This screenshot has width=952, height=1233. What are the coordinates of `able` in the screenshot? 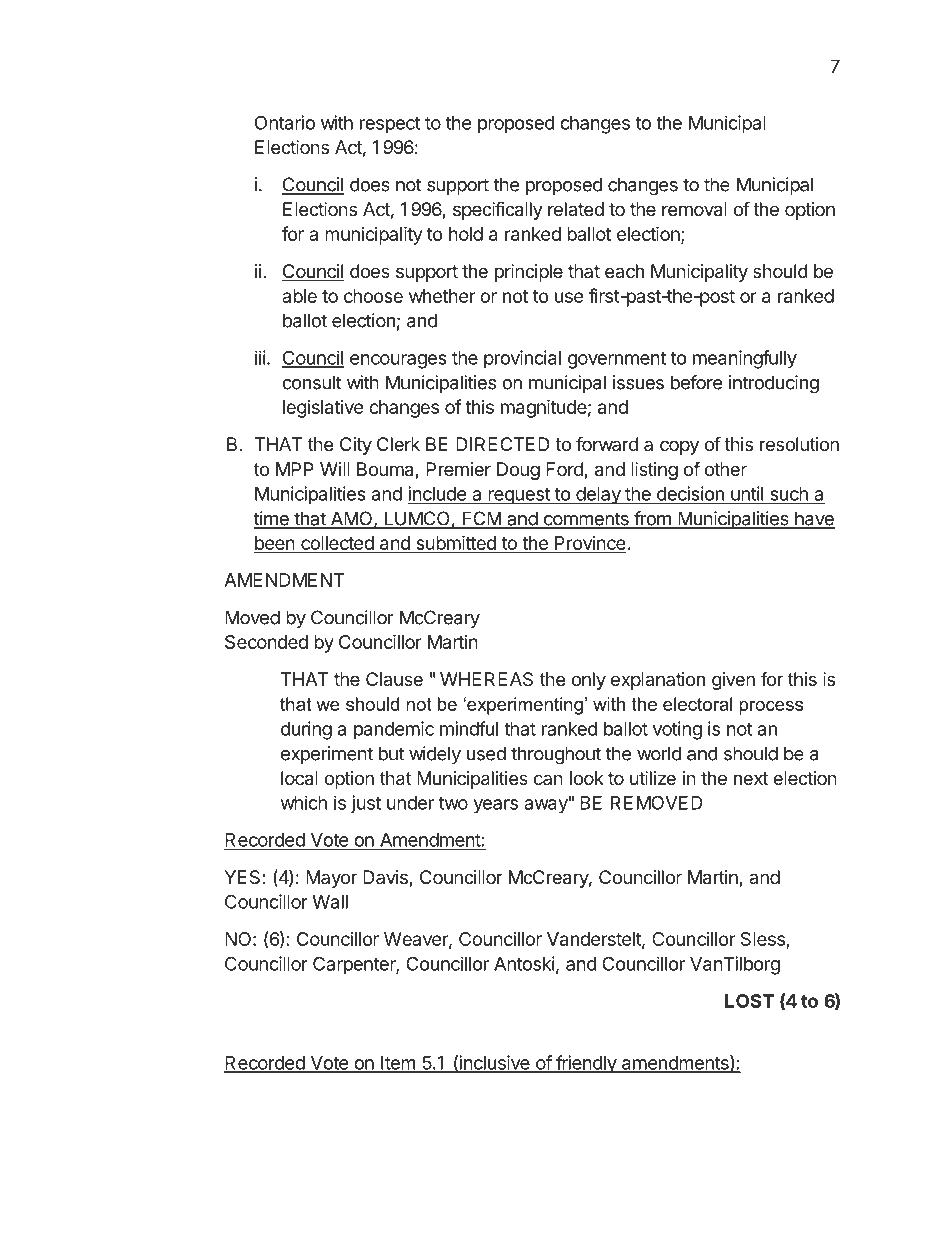 It's located at (299, 296).
